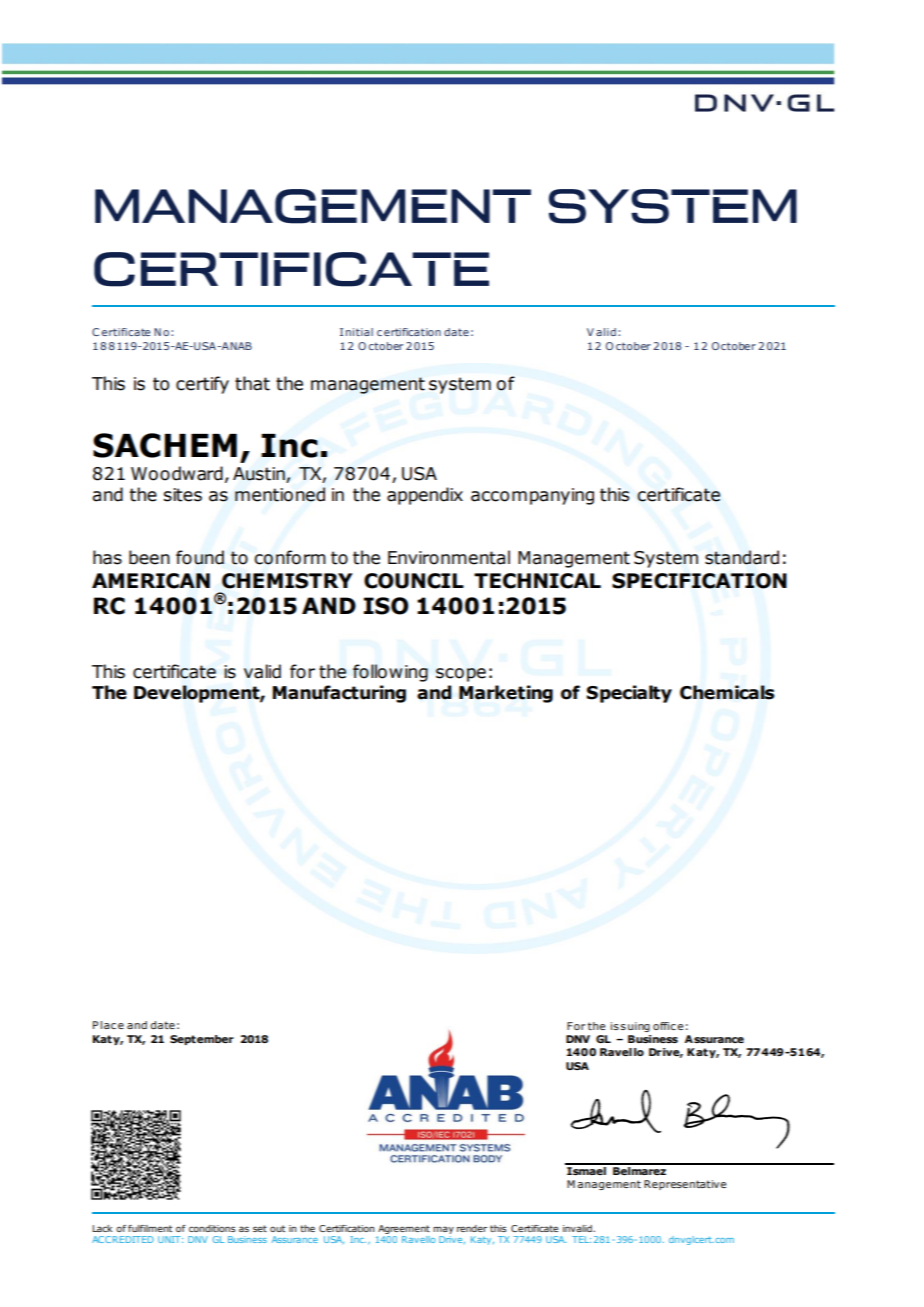  What do you see at coordinates (339, 694) in the page?
I see `Manufacturing` at bounding box center [339, 694].
